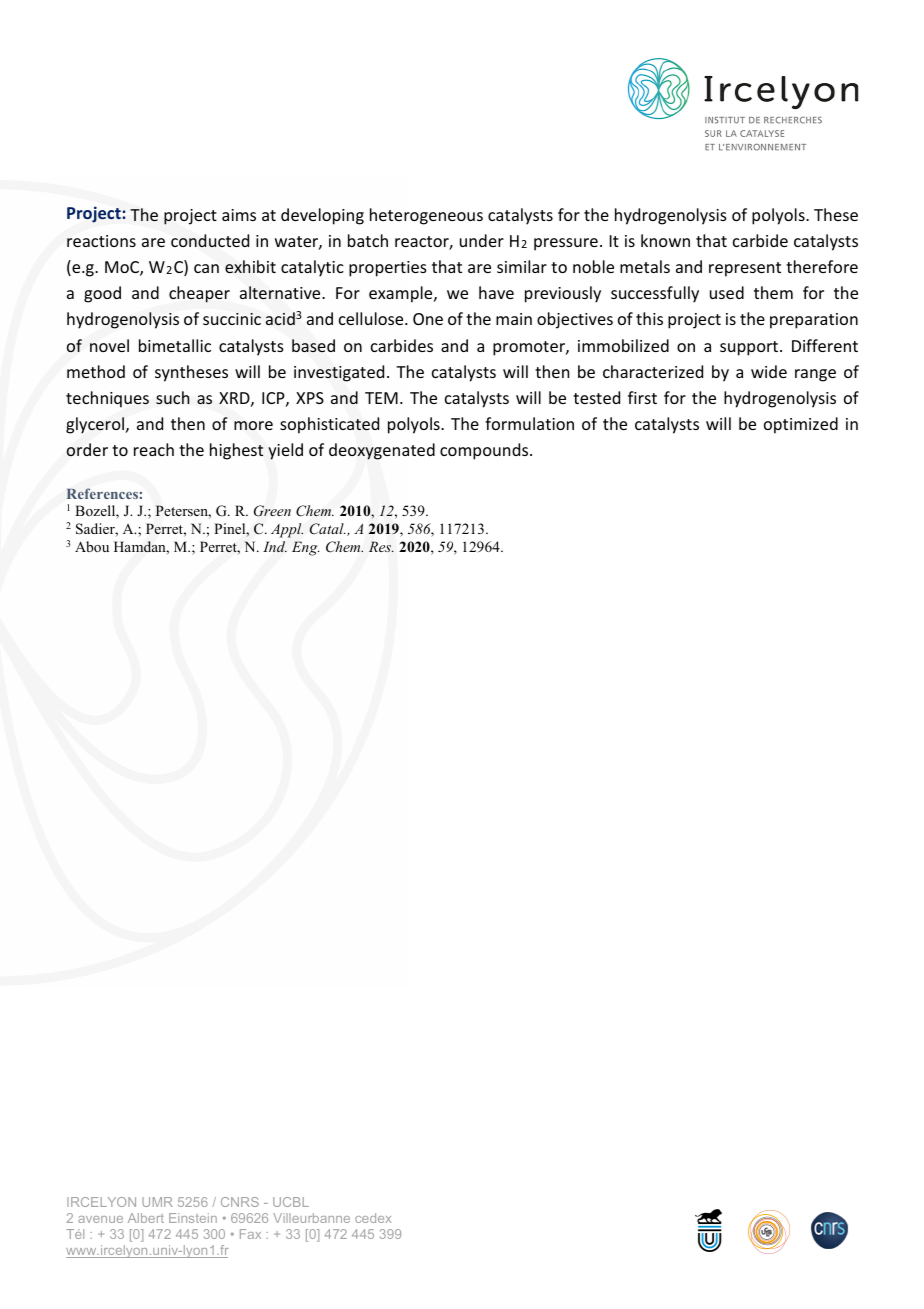 The height and width of the page is (1309, 924). What do you see at coordinates (801, 425) in the page?
I see `optimized` at bounding box center [801, 425].
